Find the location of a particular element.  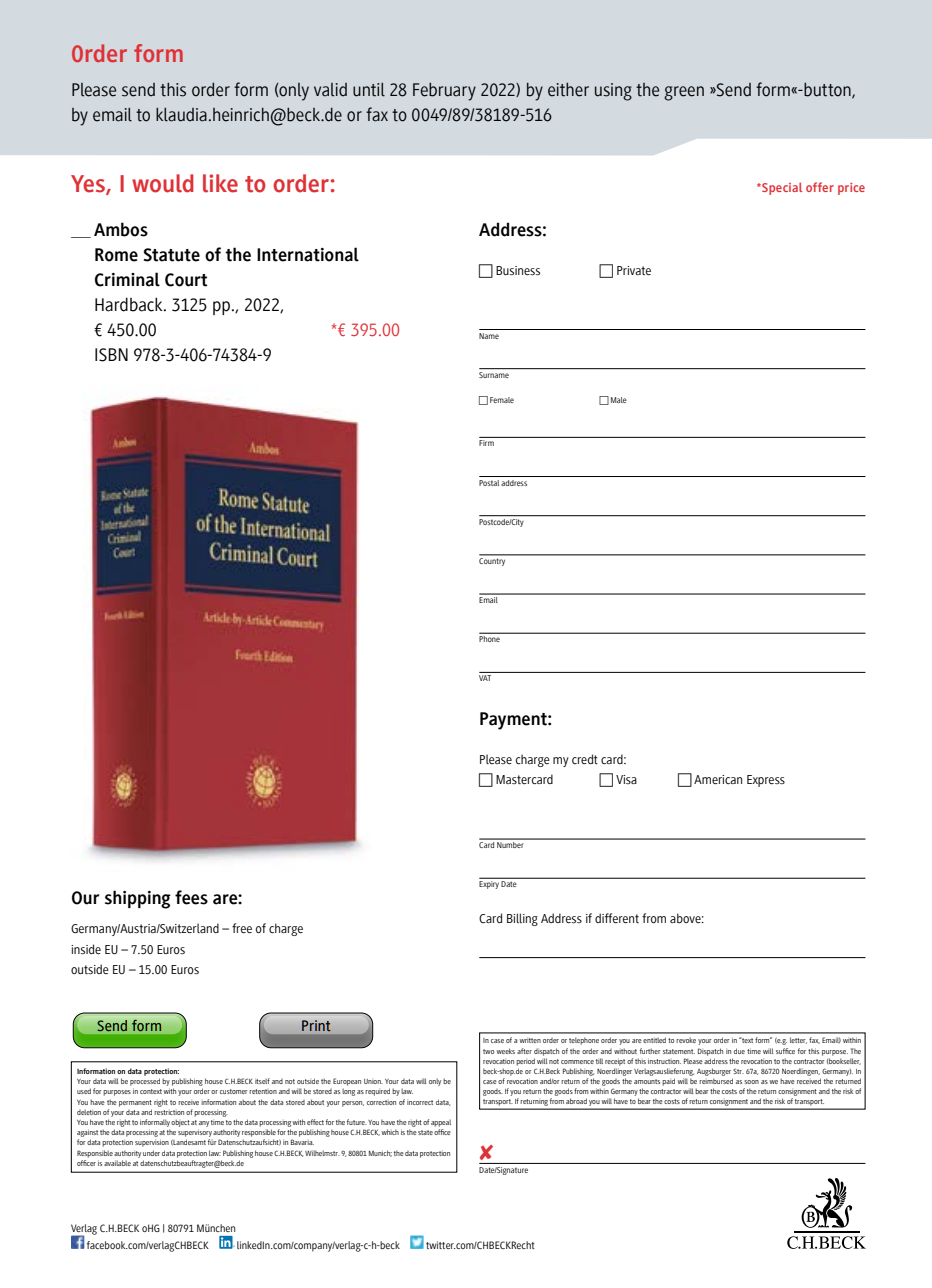

appeal is located at coordinates (441, 1123).
